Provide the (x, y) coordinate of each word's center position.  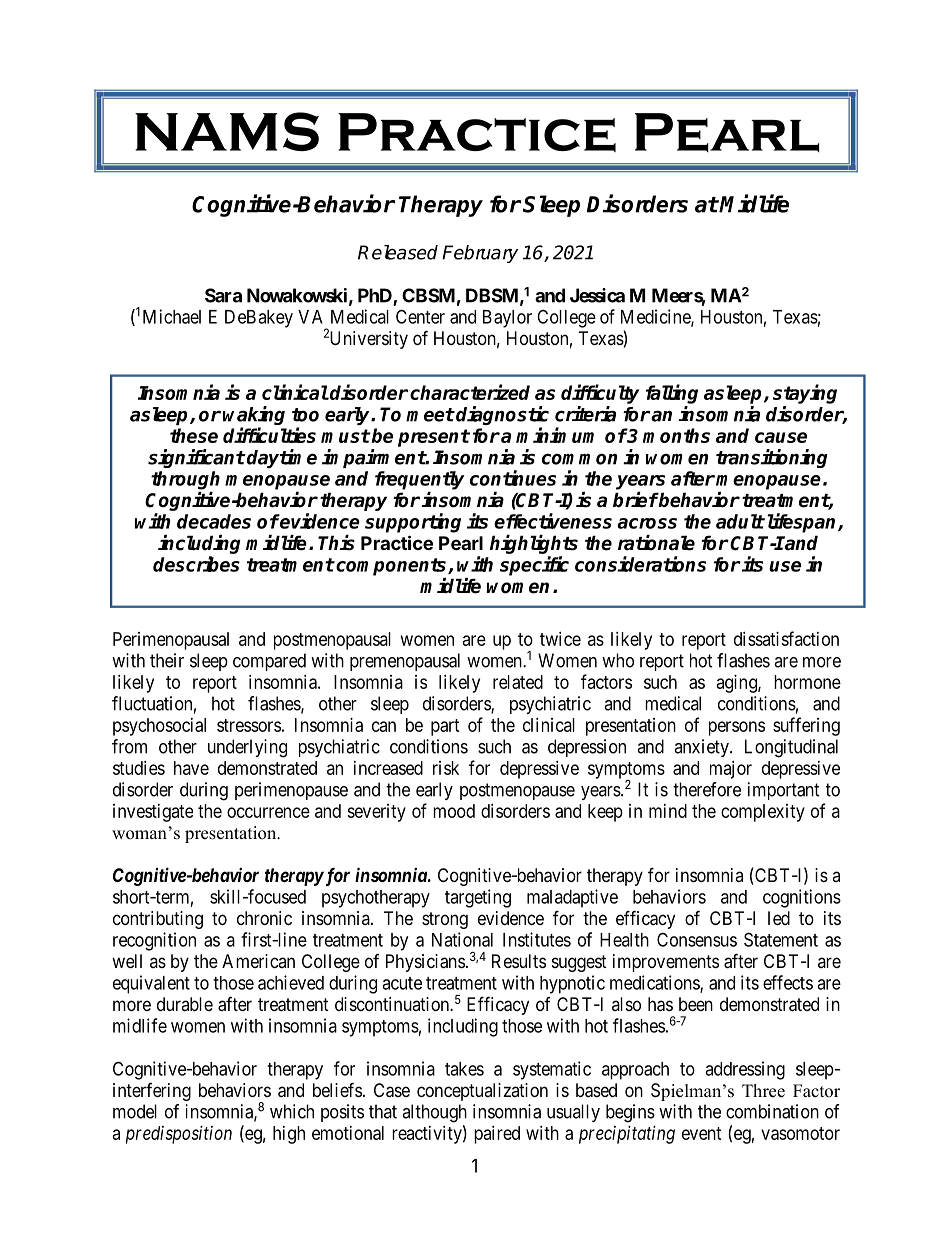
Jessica (597, 295)
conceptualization (482, 1092)
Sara (223, 295)
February (480, 254)
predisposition (179, 1135)
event (702, 1133)
